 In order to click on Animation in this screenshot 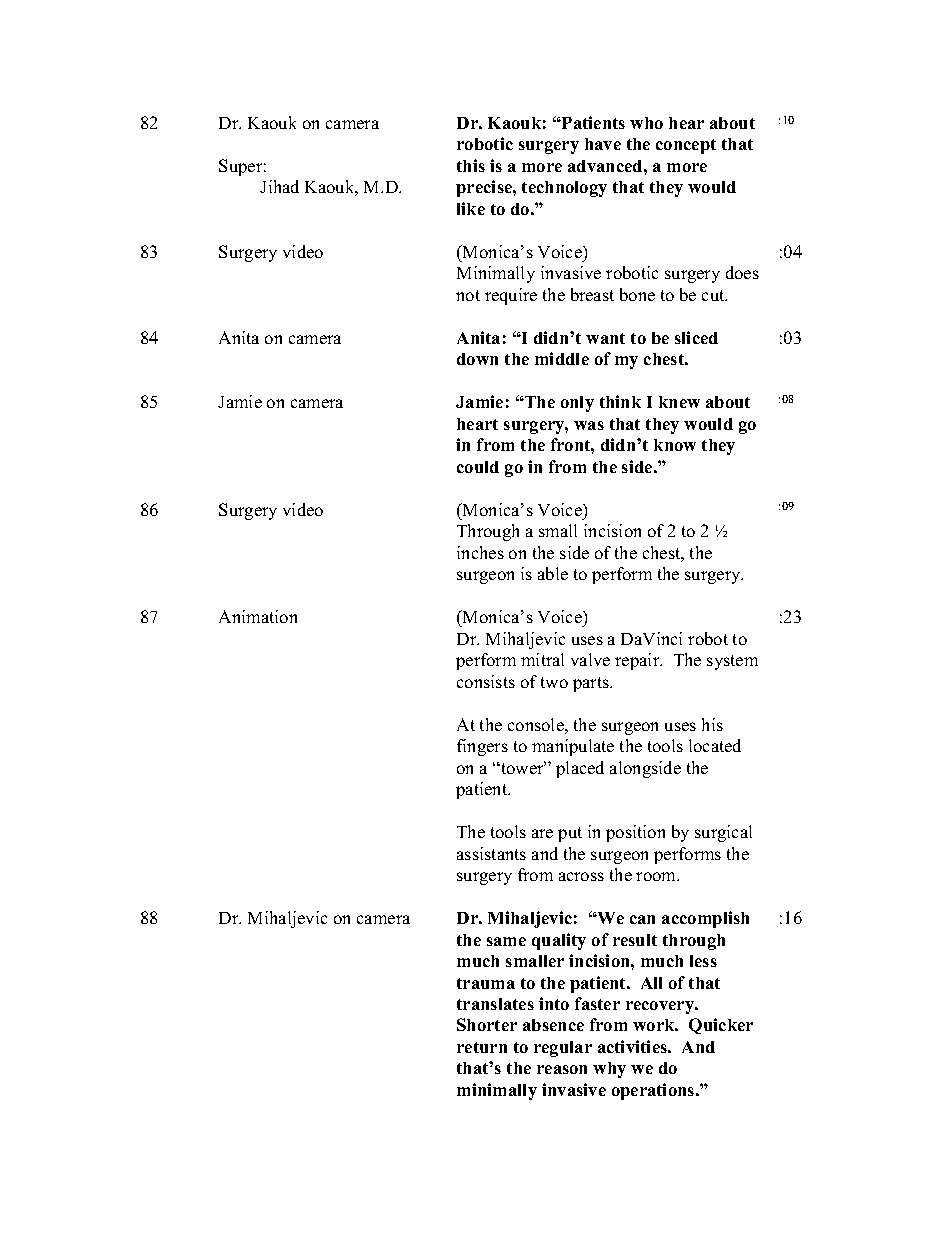, I will do `click(258, 616)`.
